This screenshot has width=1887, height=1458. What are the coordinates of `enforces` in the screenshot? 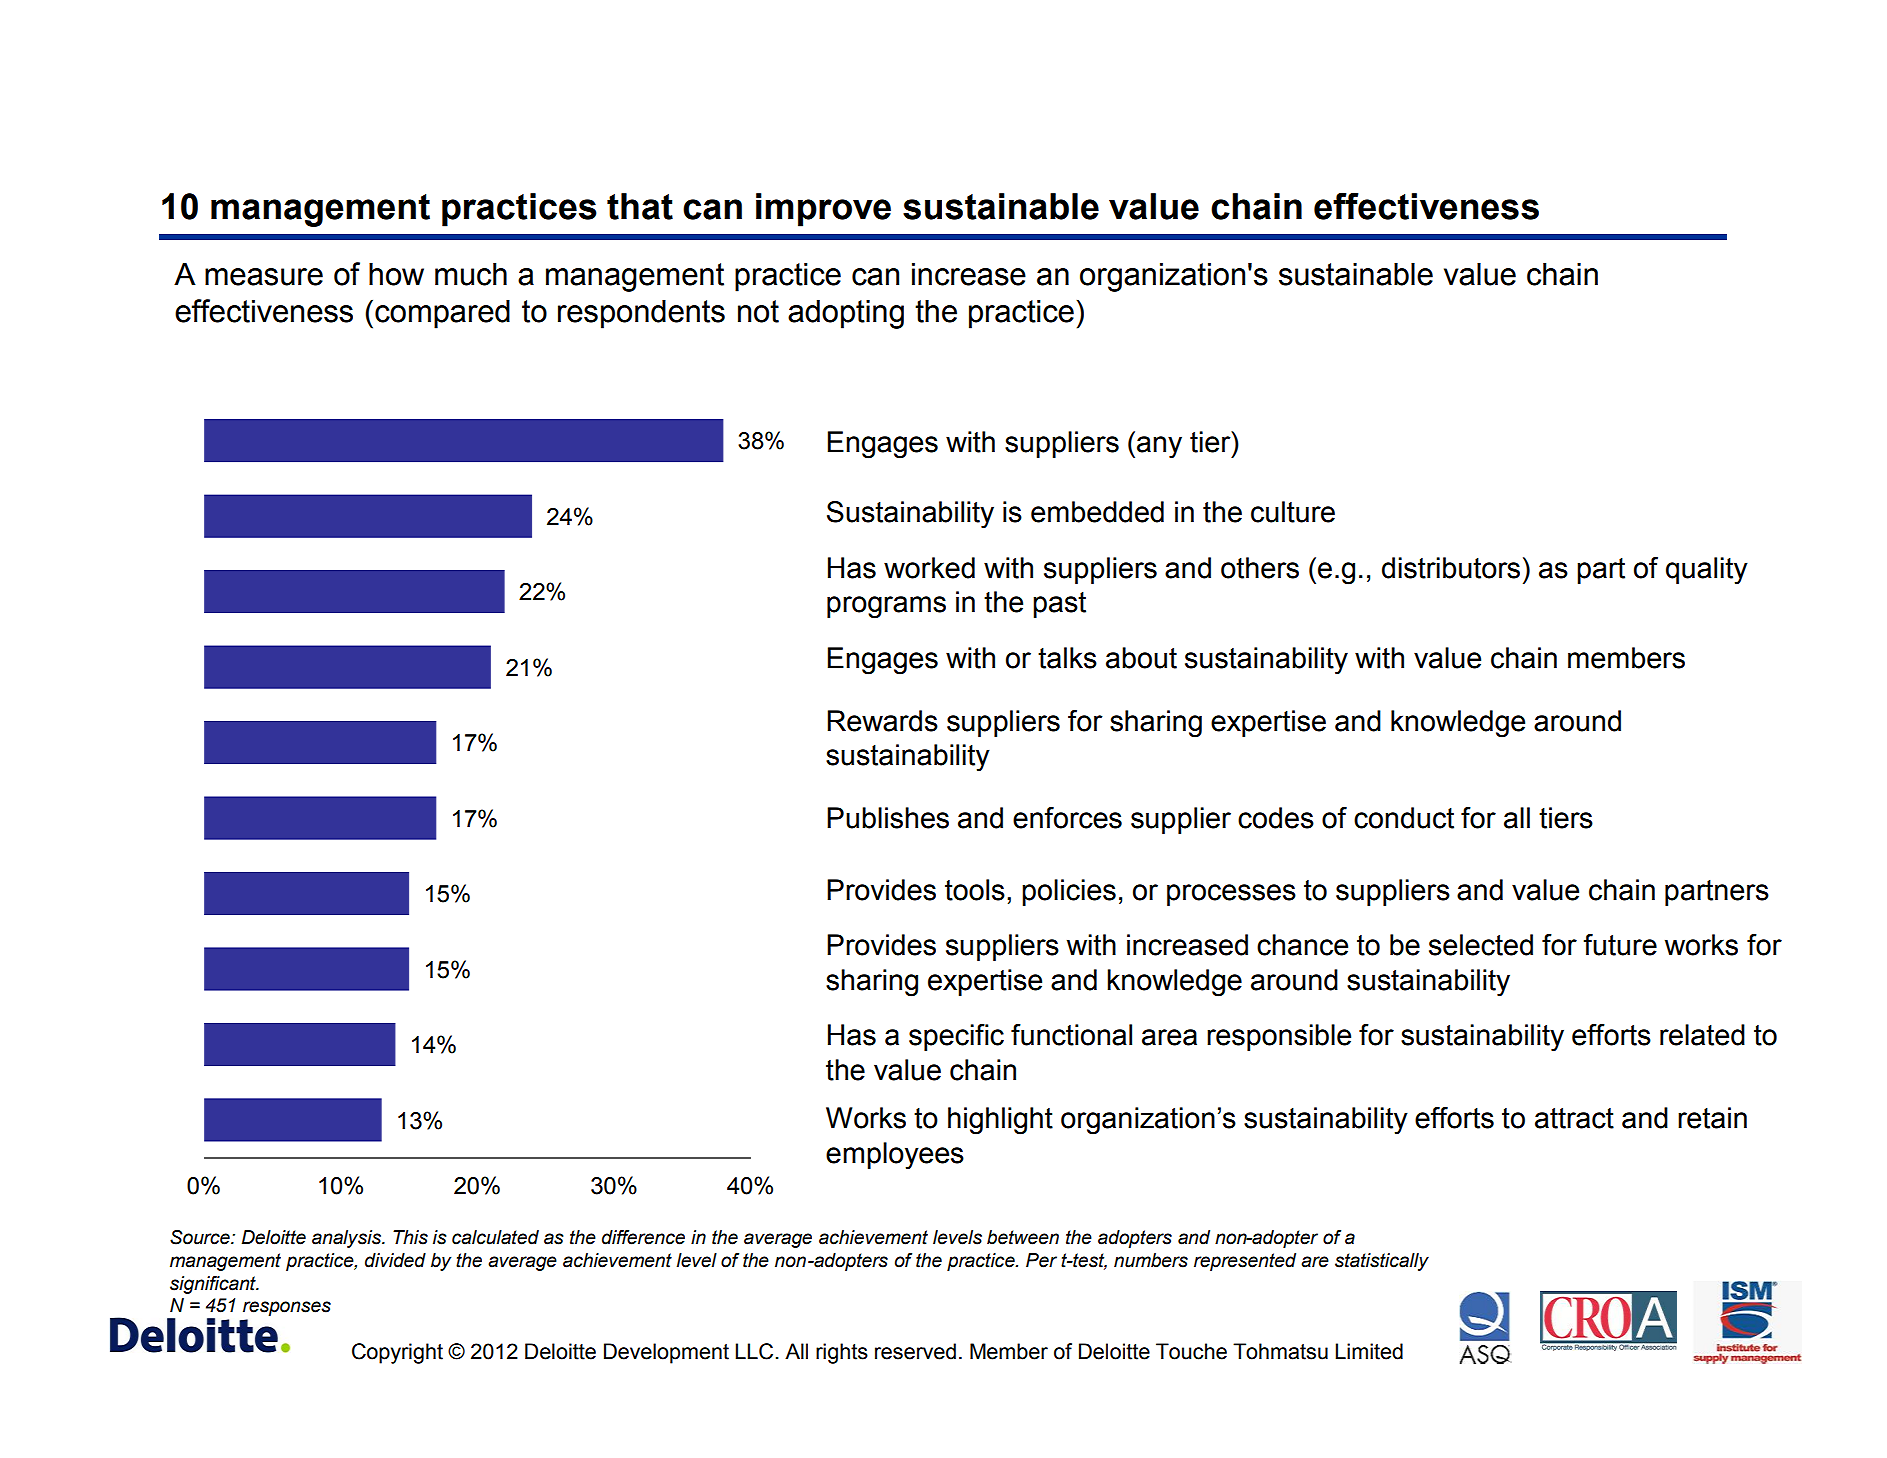 It's located at (1067, 818).
